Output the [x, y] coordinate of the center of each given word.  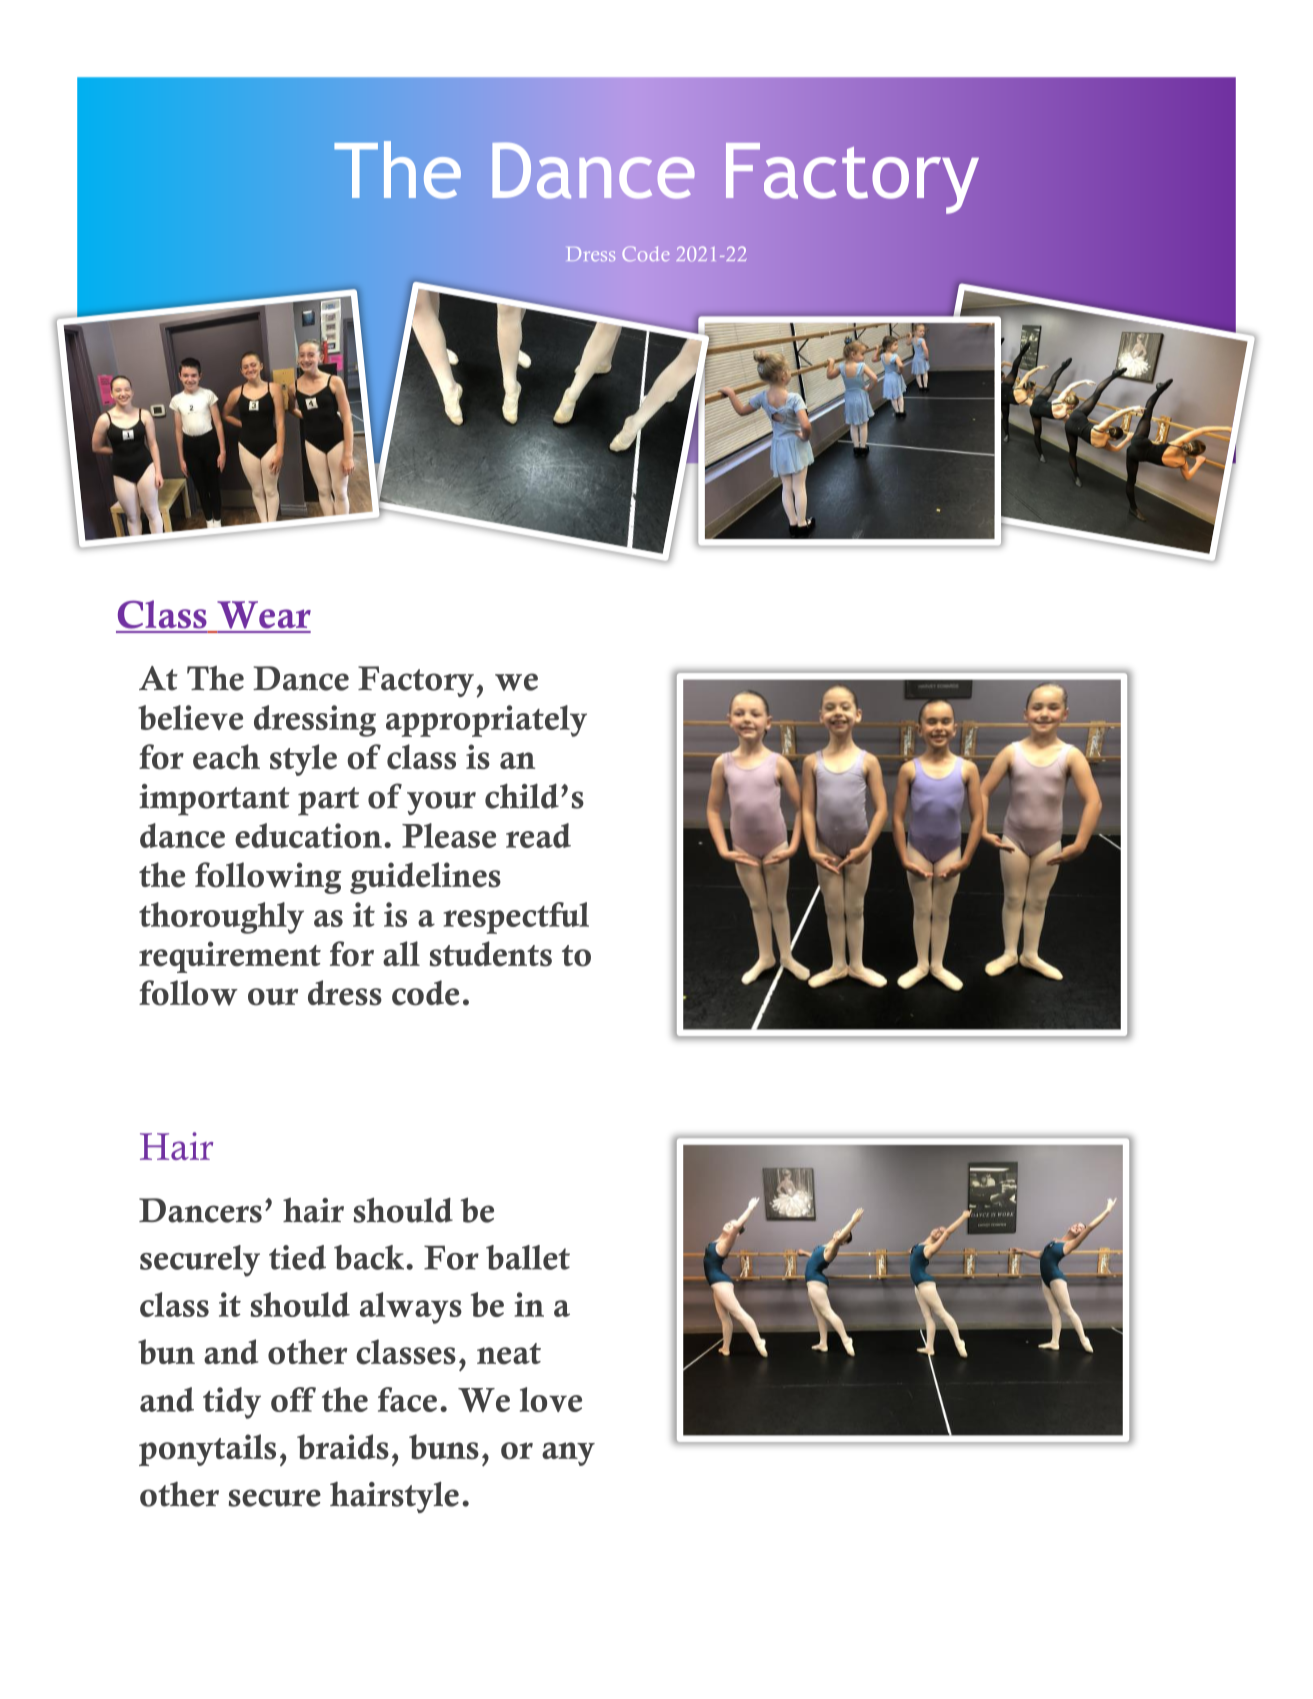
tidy [232, 1403]
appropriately [486, 721]
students [491, 954]
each [226, 757]
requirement [230, 957]
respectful [516, 918]
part [328, 801]
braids [343, 1447]
